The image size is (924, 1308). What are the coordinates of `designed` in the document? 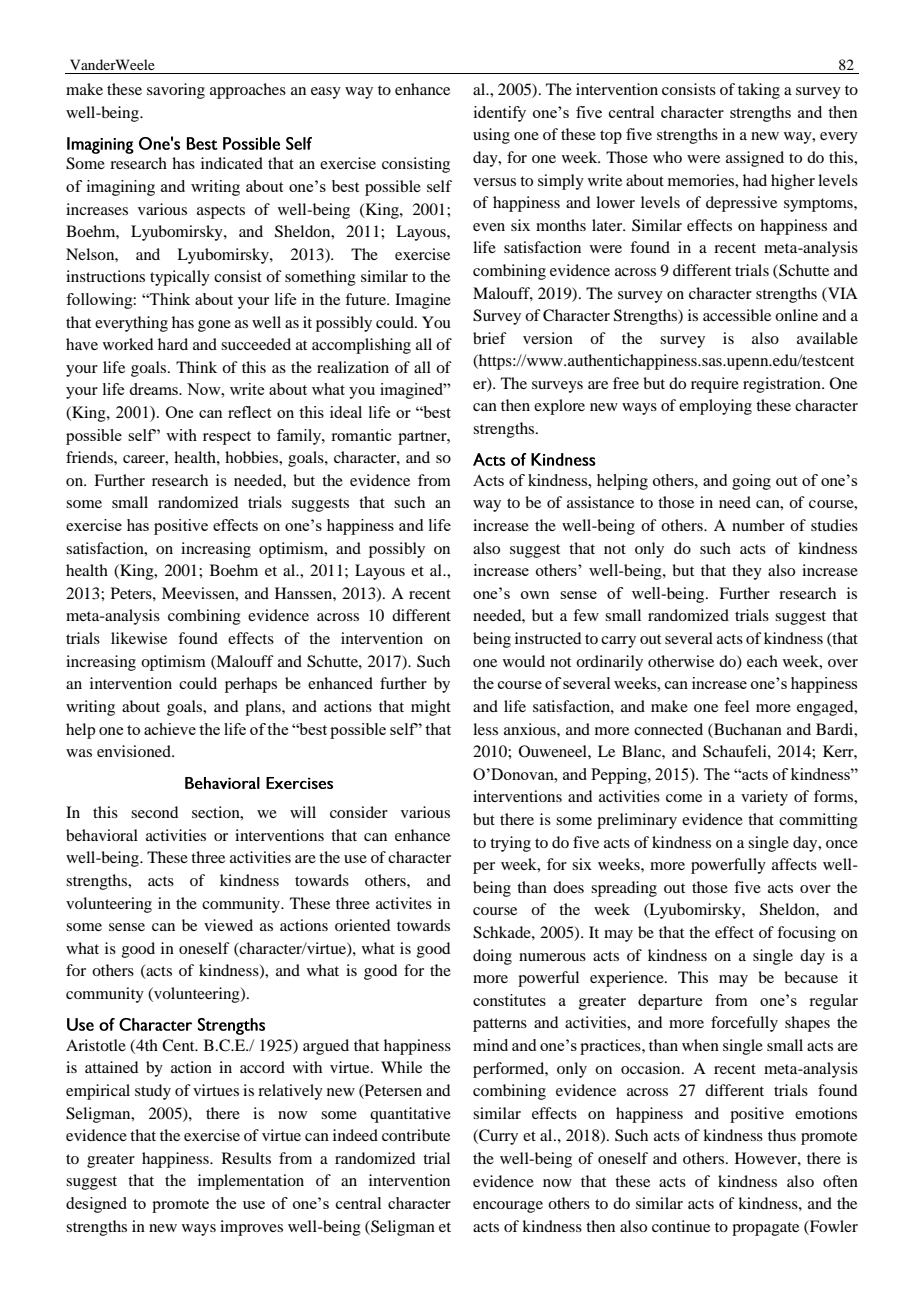 It's located at (96, 1205).
